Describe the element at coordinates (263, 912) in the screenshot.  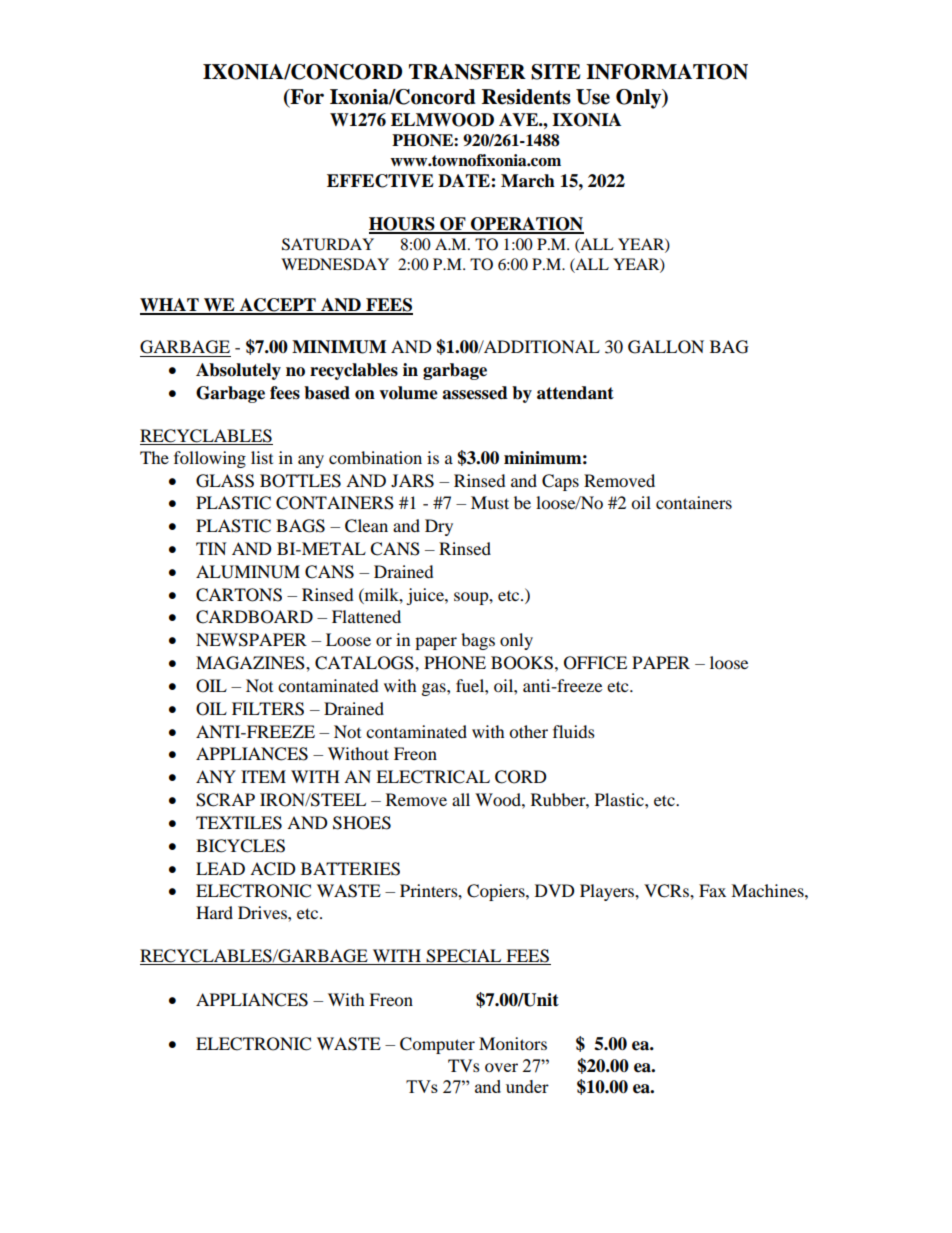
I see `Drives` at that location.
